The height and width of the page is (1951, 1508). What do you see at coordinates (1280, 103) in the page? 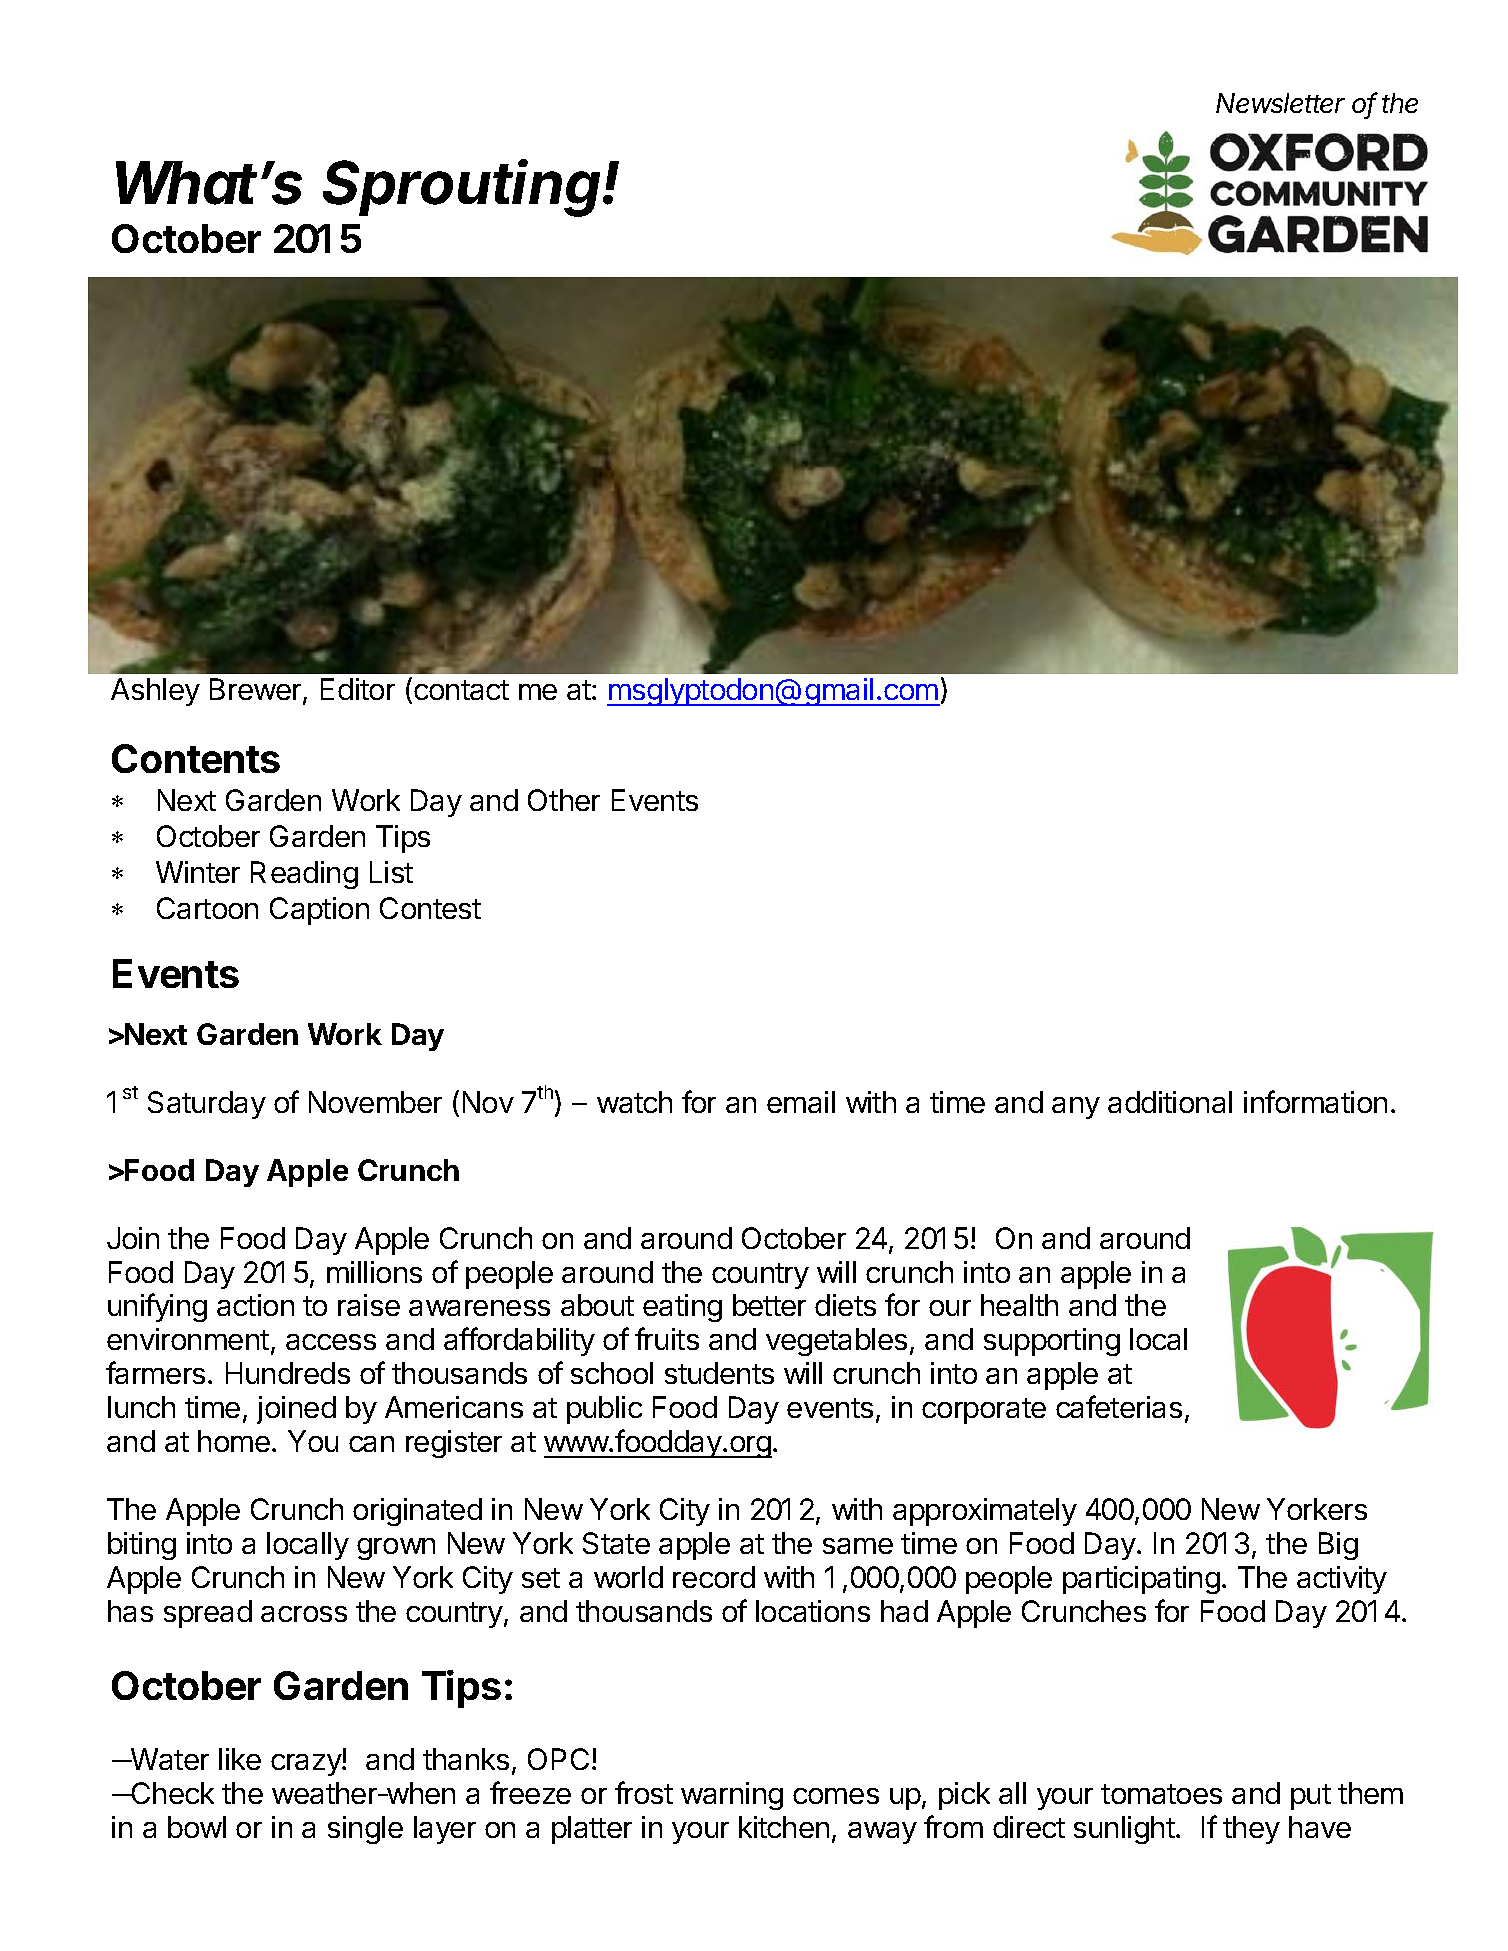
I see `Newsletter` at bounding box center [1280, 103].
